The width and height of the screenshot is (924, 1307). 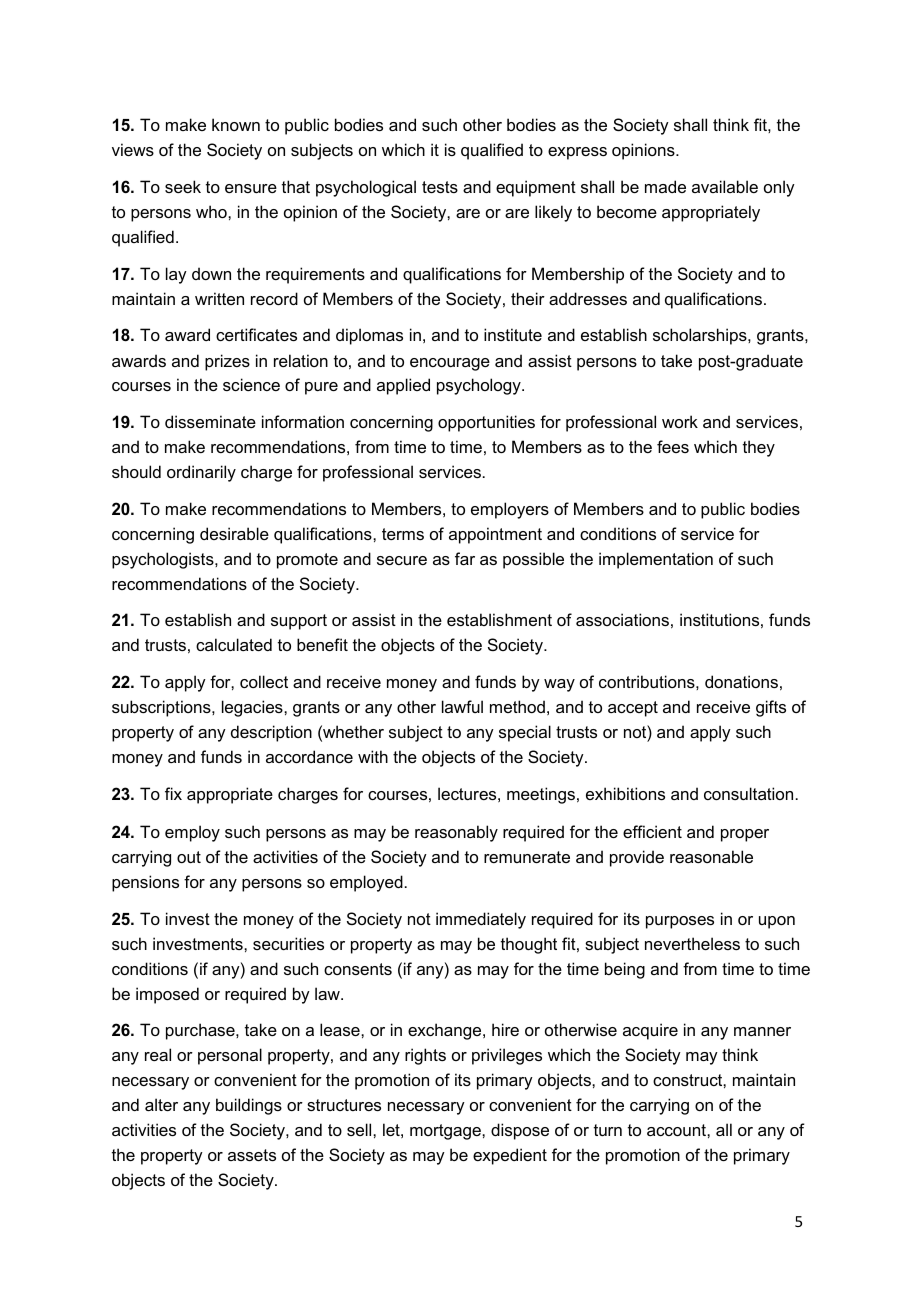 What do you see at coordinates (450, 364) in the screenshot?
I see `encourage` at bounding box center [450, 364].
